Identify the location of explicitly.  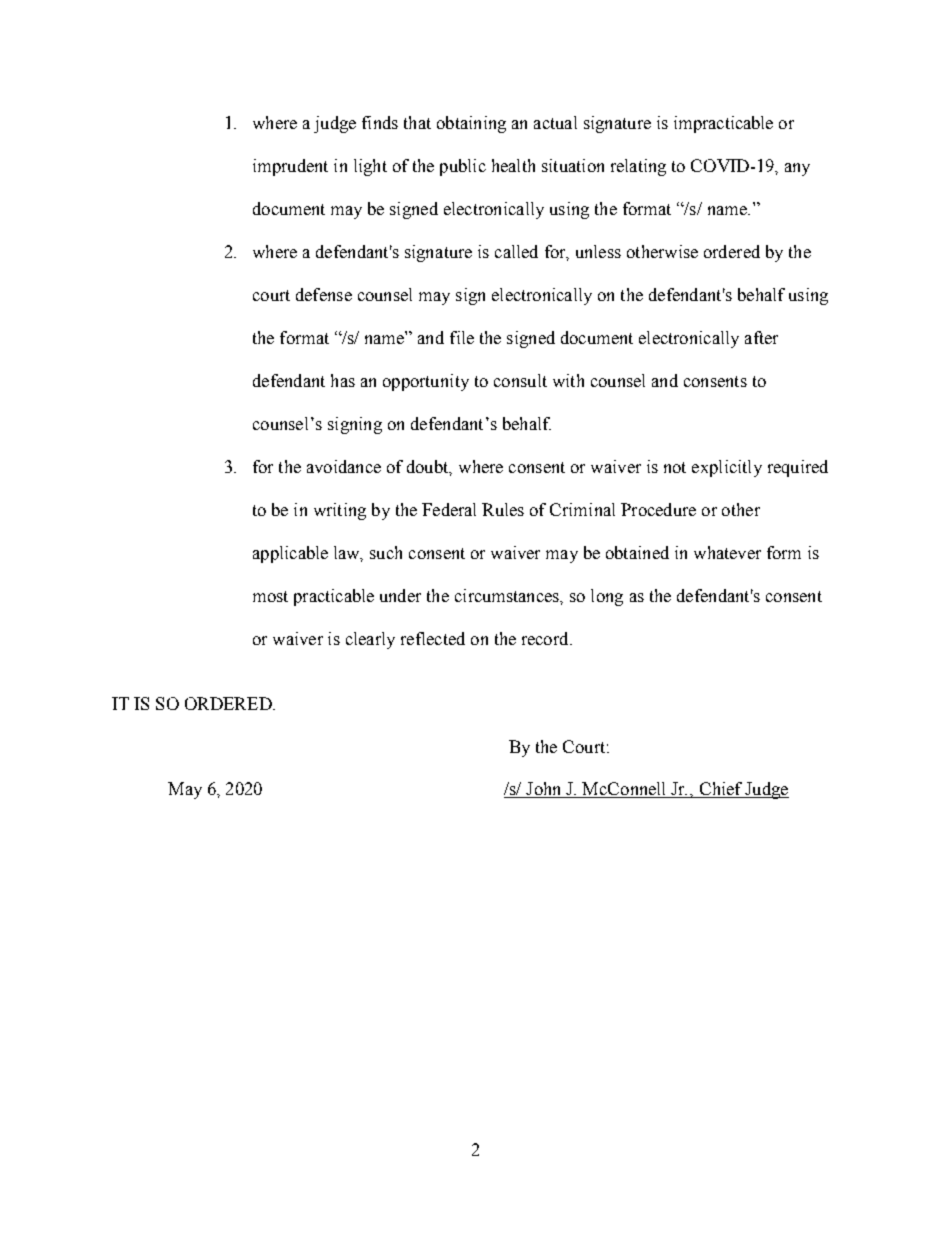
(727, 468).
